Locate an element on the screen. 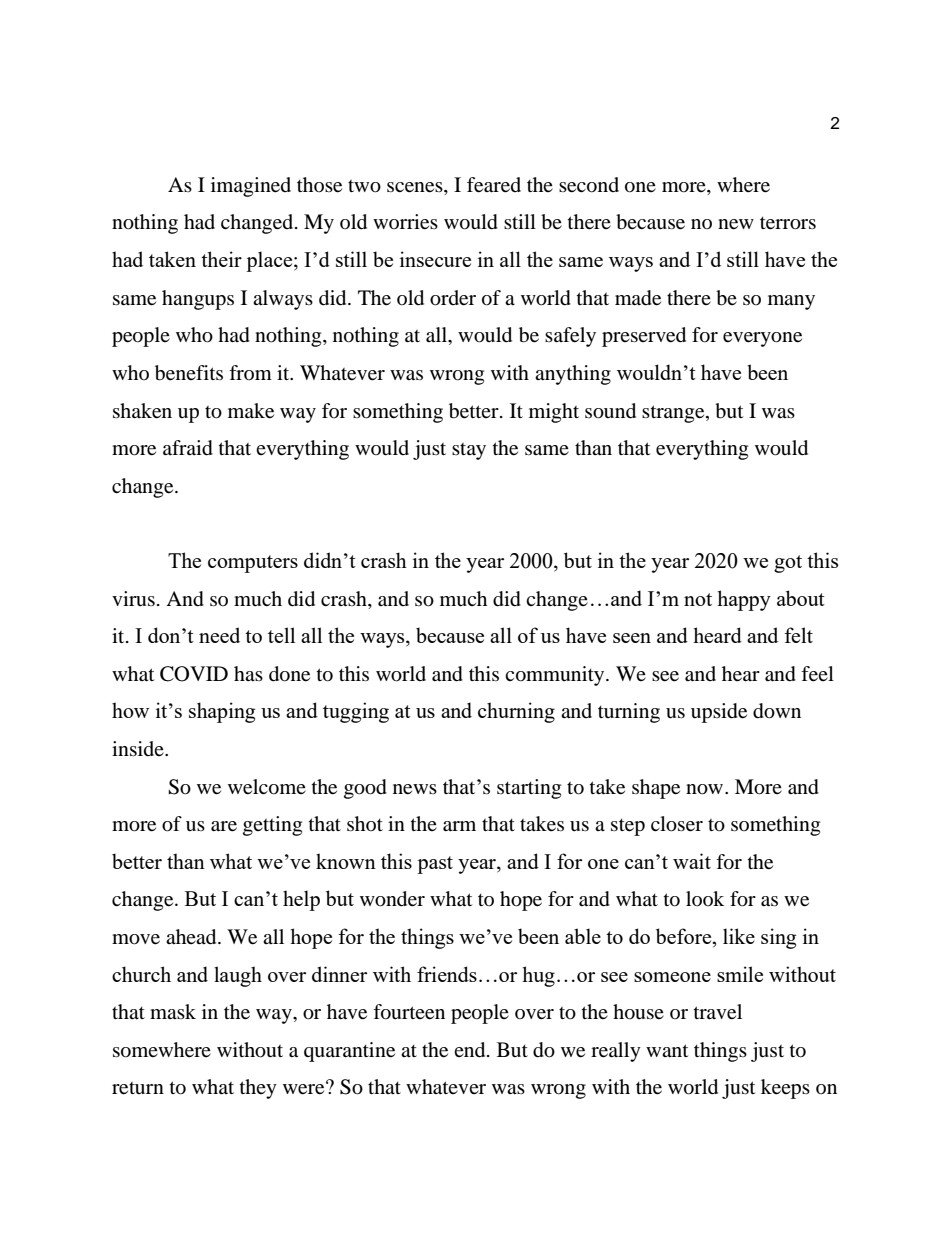 This screenshot has height=1233, width=952. imagined is located at coordinates (251, 187).
